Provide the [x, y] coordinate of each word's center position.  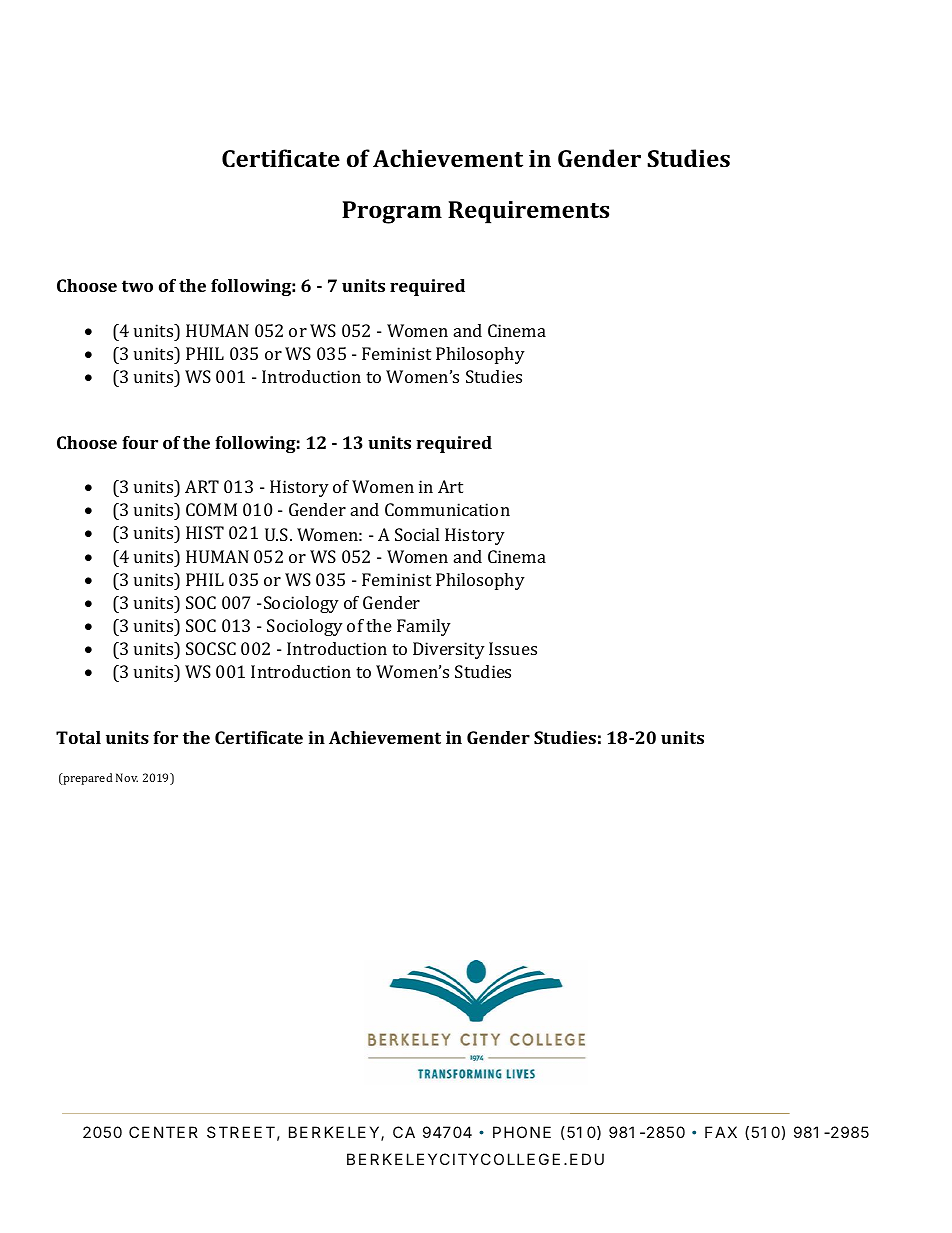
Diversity [449, 650]
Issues [513, 648]
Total [78, 737]
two [137, 286]
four [140, 442]
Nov [127, 777]
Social [417, 534]
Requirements [528, 212]
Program [392, 212]
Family [424, 627]
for [165, 737]
